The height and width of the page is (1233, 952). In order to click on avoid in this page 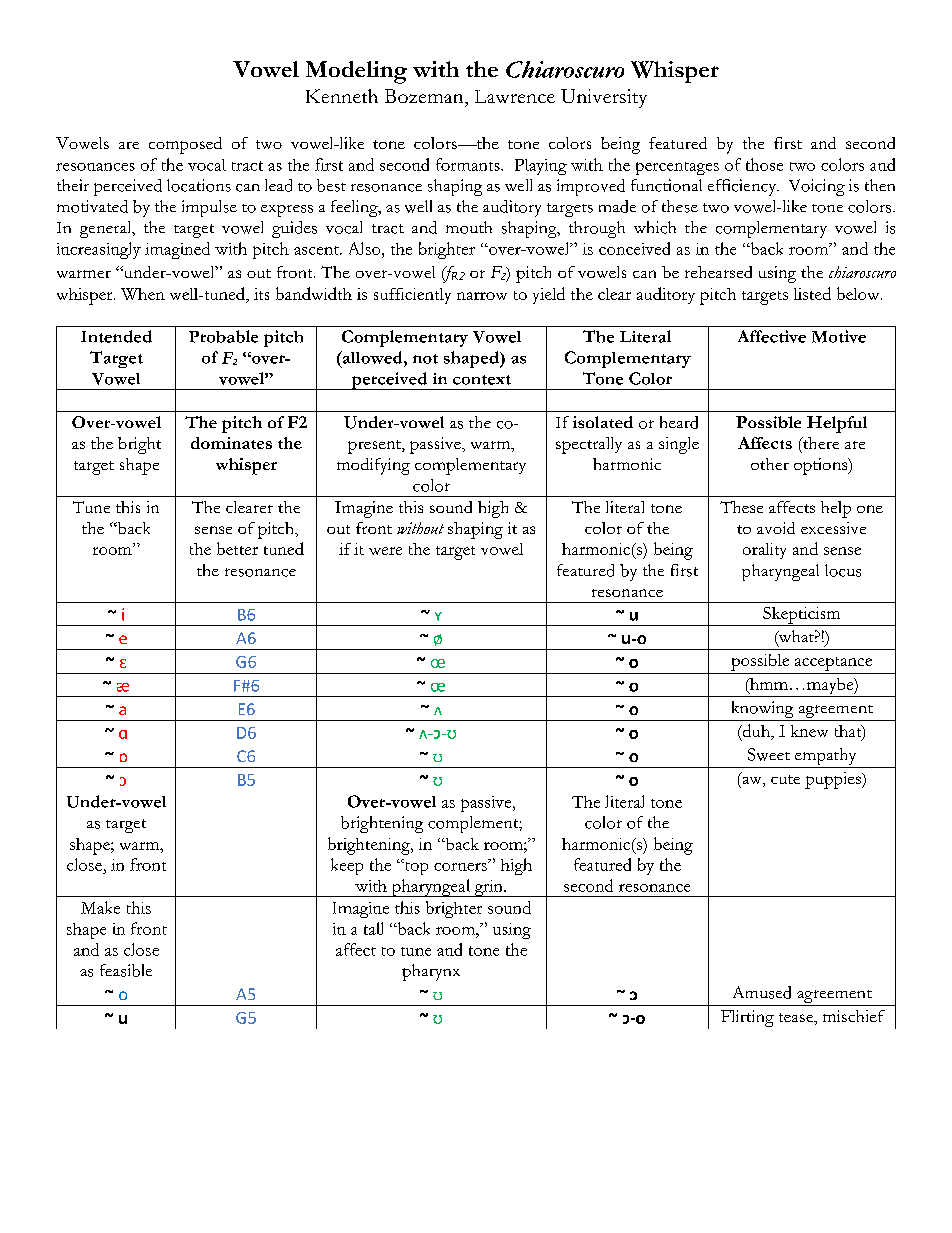, I will do `click(776, 528)`.
